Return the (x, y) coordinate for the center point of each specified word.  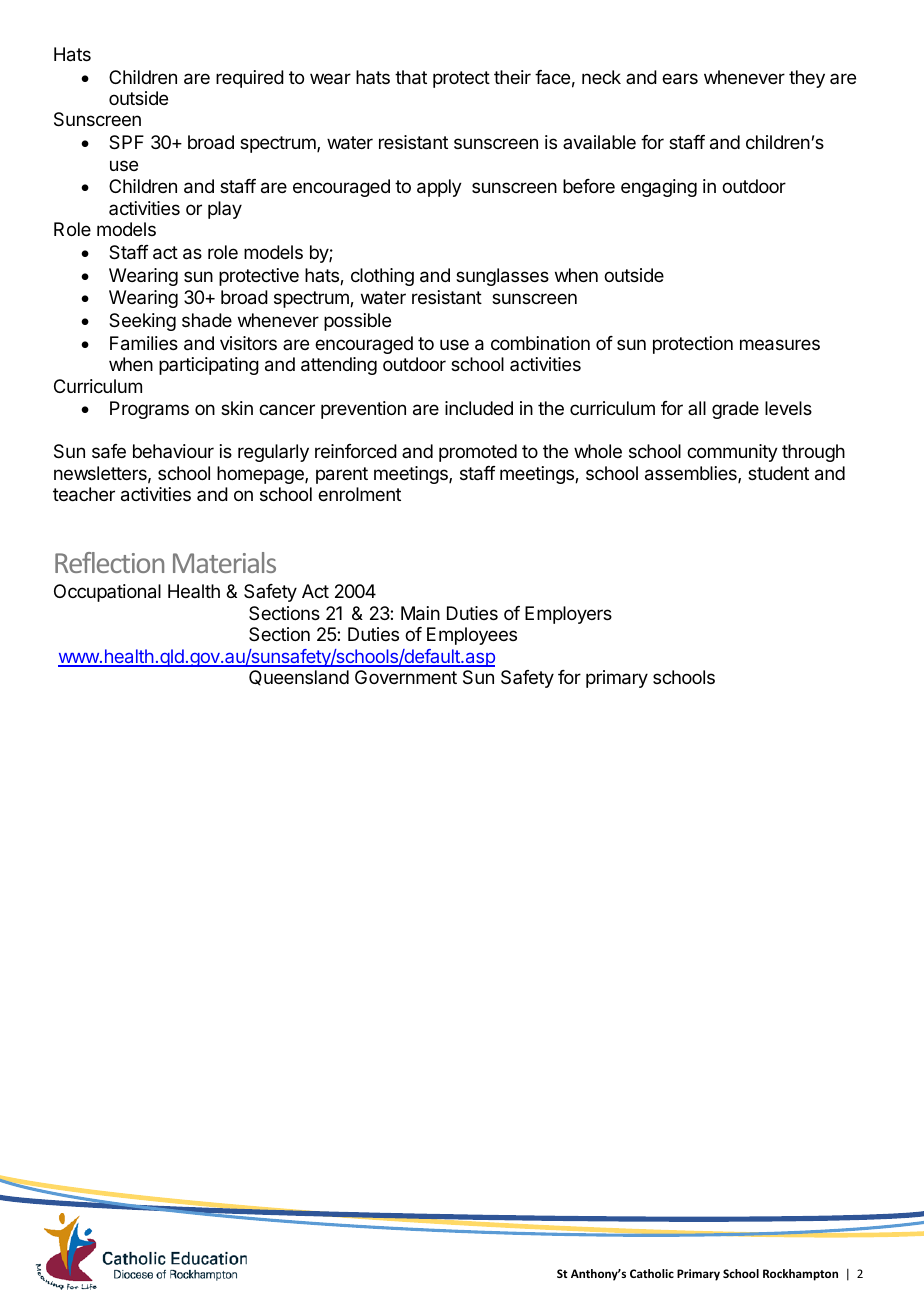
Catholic (652, 1273)
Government (406, 677)
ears (680, 79)
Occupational (107, 593)
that (411, 77)
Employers (568, 615)
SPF (126, 142)
